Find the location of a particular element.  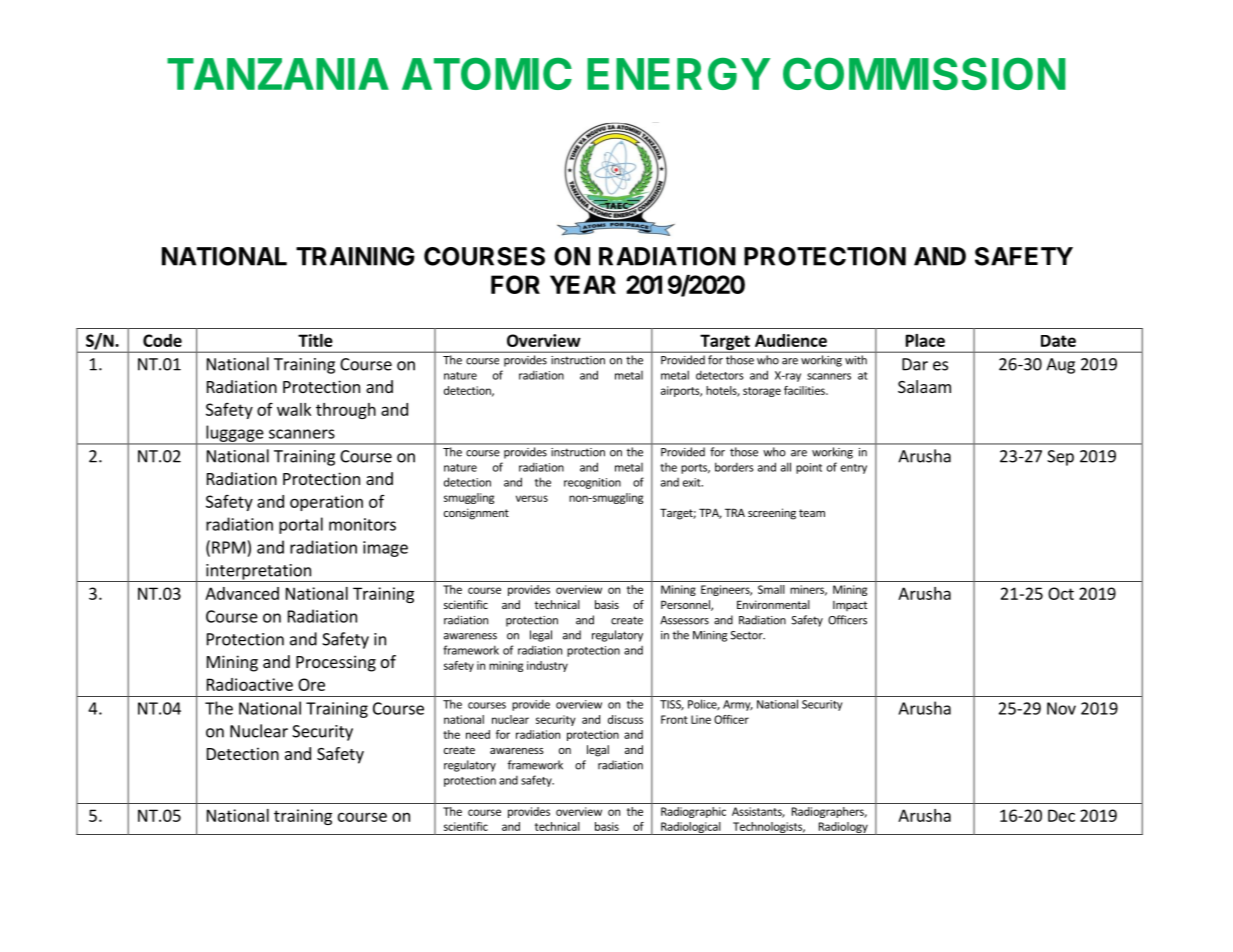

Radiographic is located at coordinates (693, 812).
